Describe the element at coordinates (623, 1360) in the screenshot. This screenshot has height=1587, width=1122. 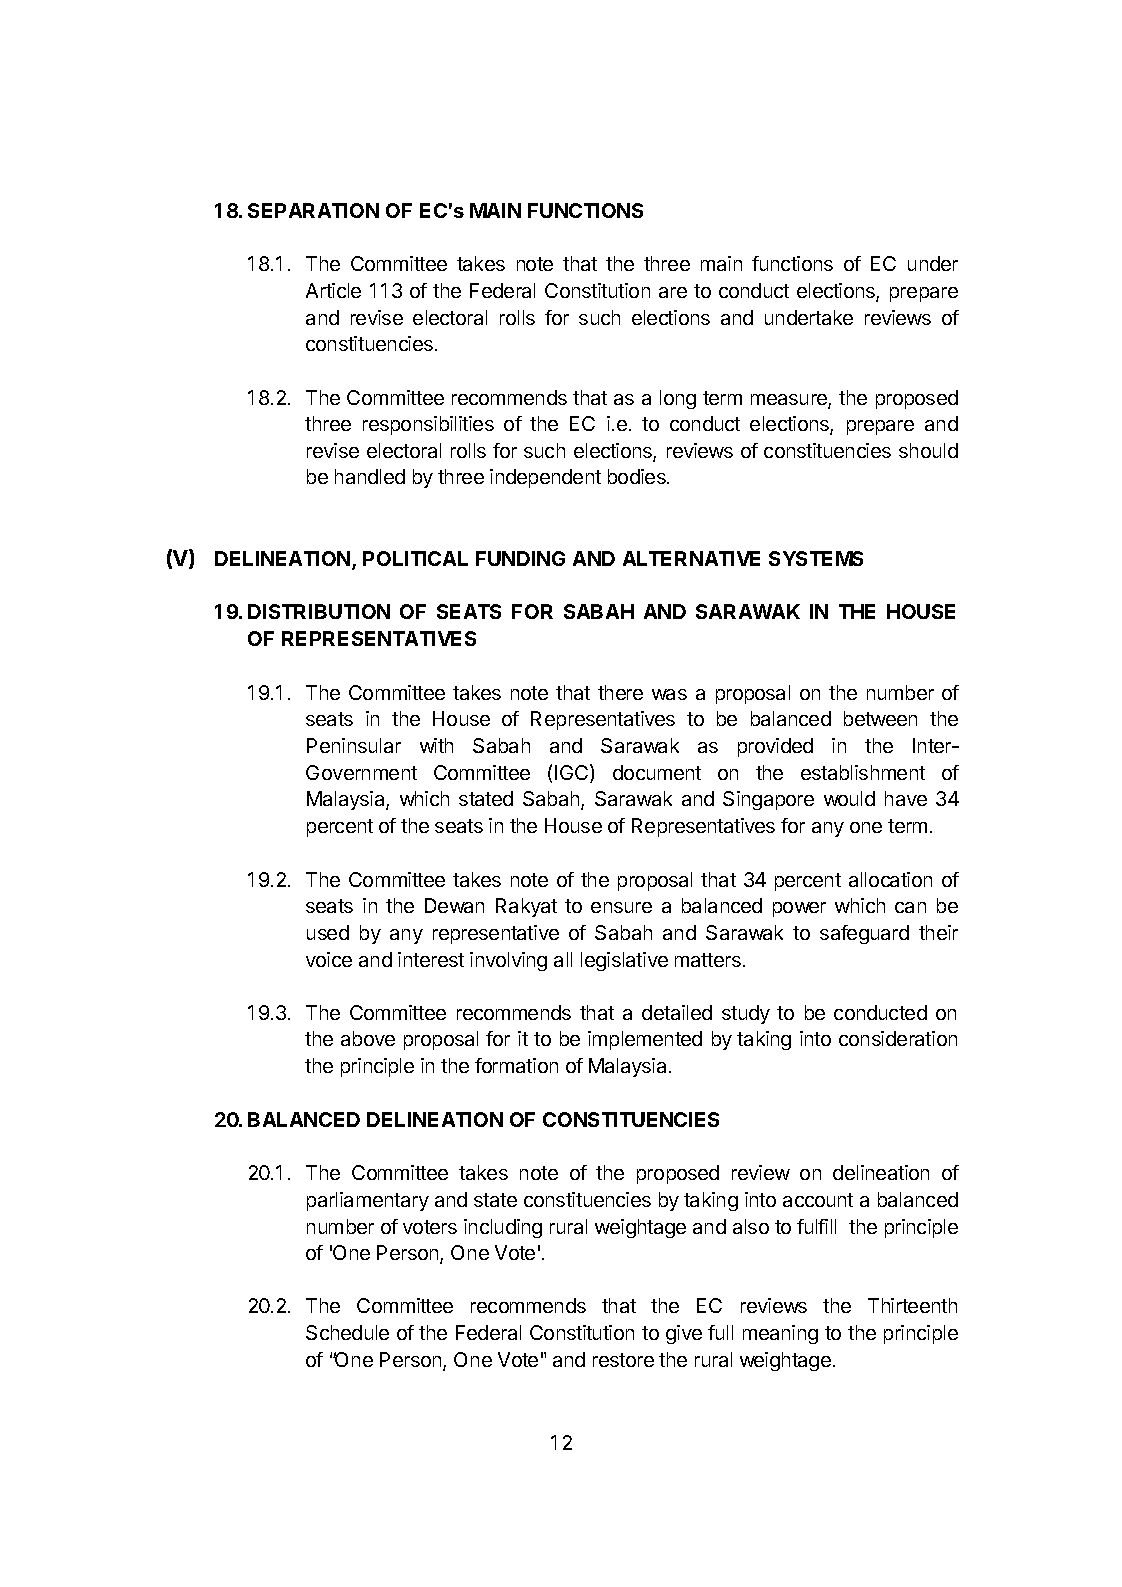
I see `restore` at that location.
